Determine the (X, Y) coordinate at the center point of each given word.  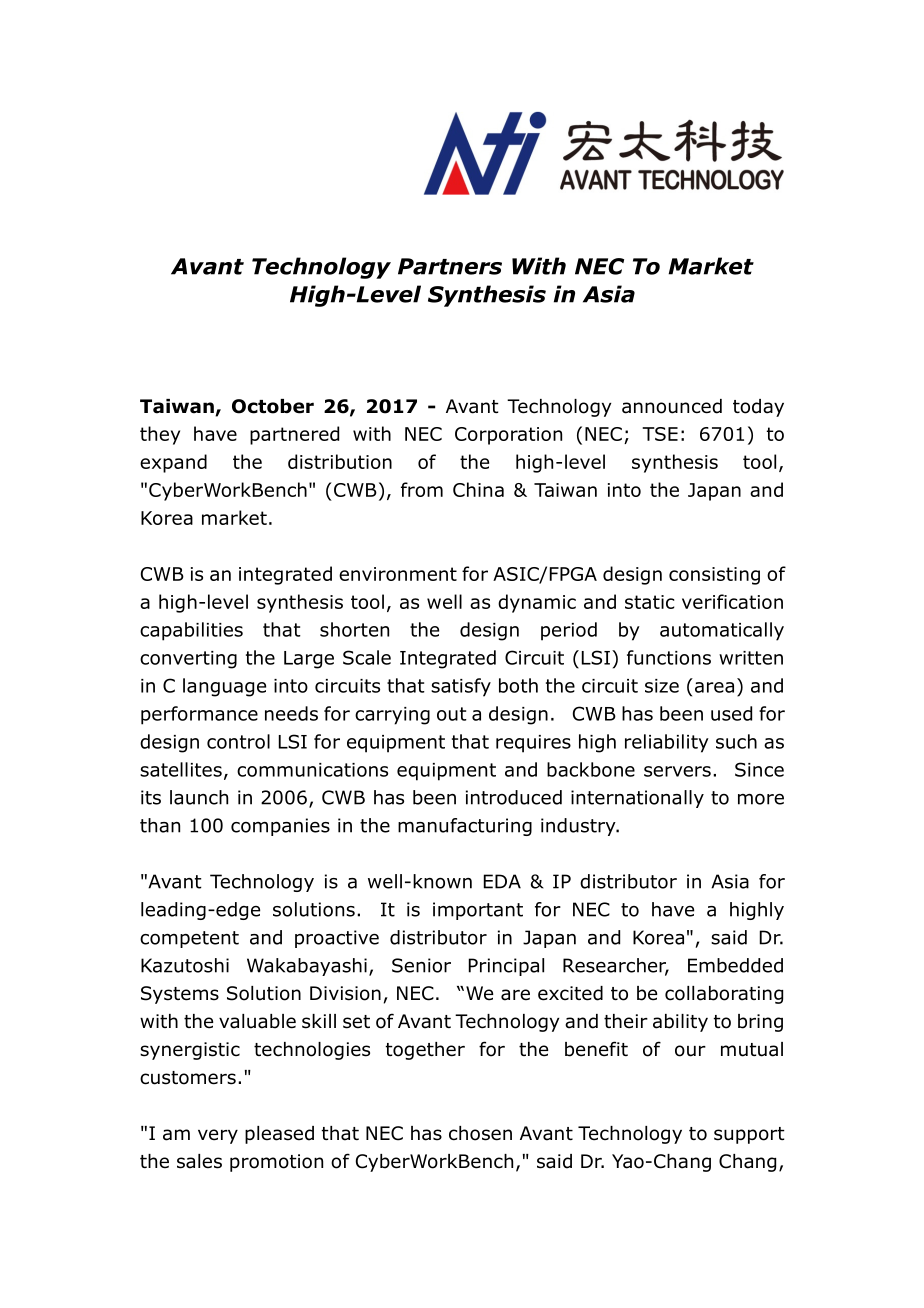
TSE (660, 434)
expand (173, 463)
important (478, 911)
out (452, 714)
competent (189, 939)
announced (672, 406)
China (478, 489)
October (273, 406)
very (218, 1136)
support (749, 1135)
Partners (450, 266)
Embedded (735, 965)
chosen (480, 1133)
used (731, 713)
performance (199, 715)
